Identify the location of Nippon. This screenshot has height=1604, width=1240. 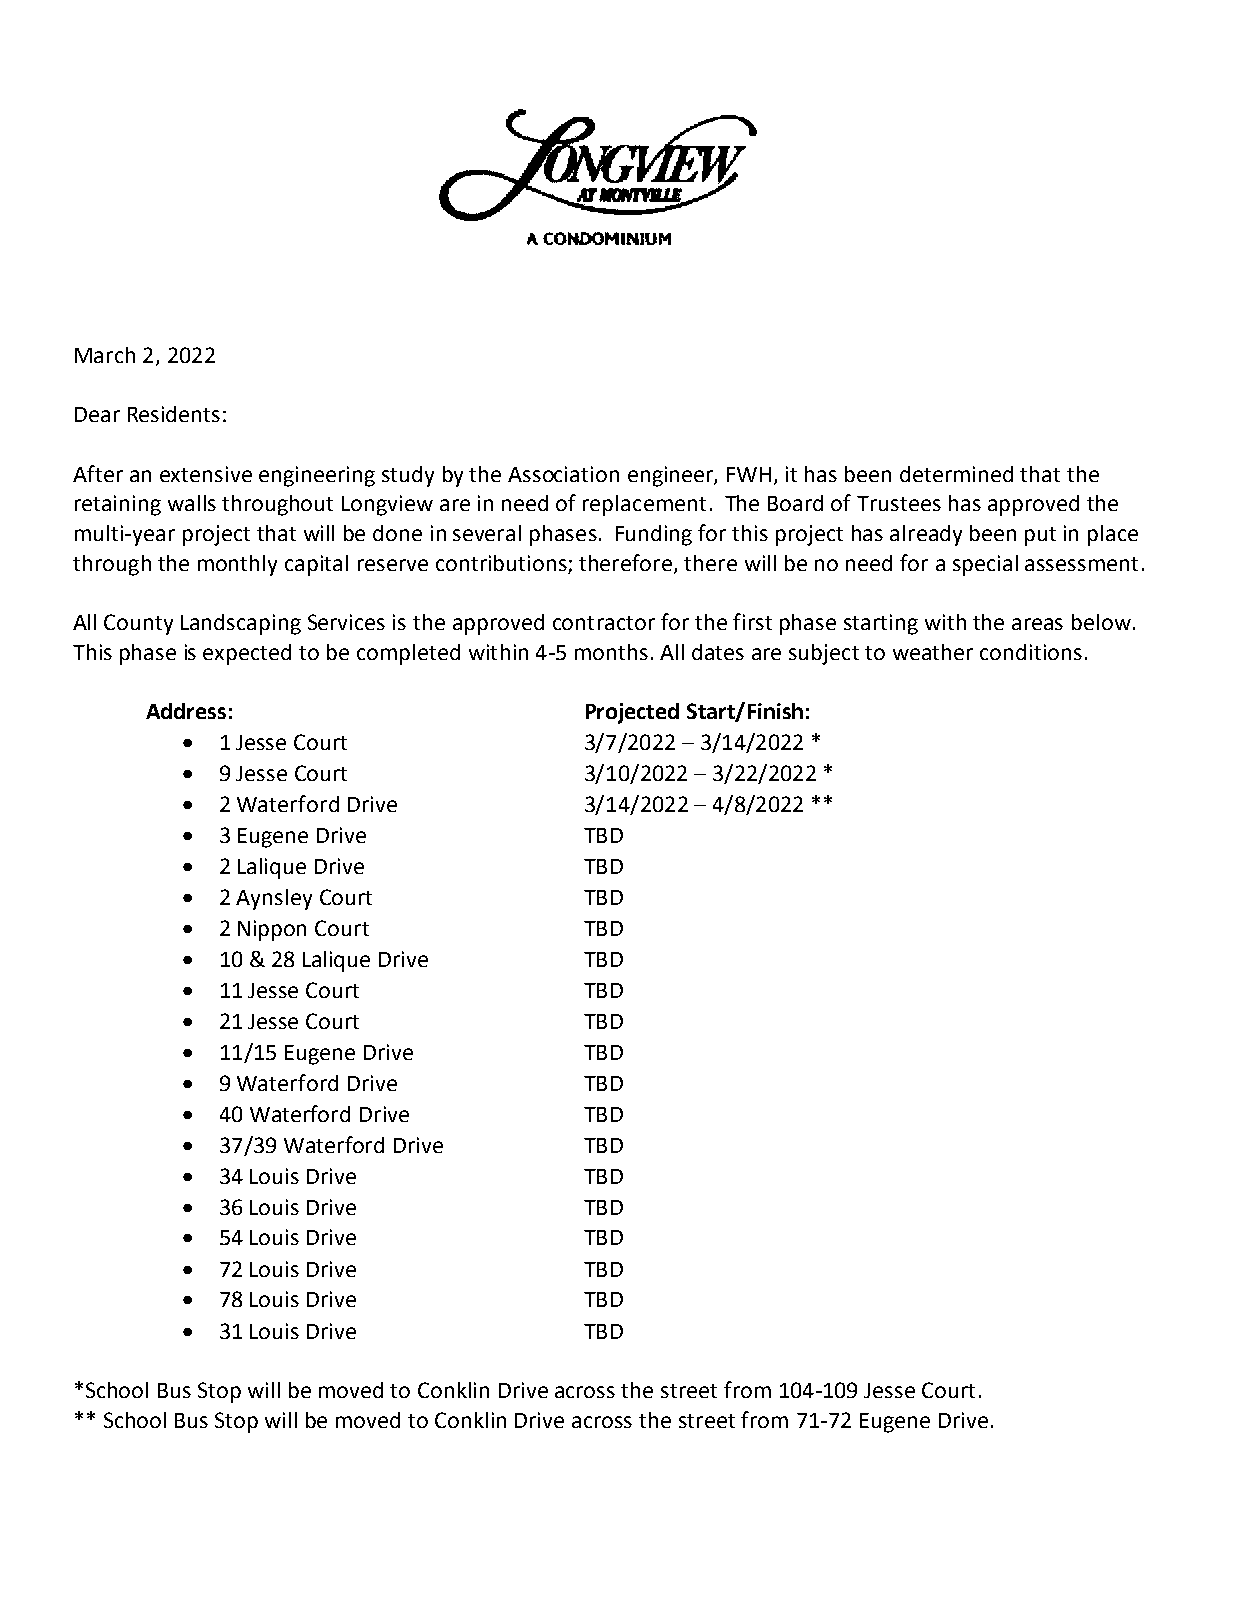
(272, 930).
